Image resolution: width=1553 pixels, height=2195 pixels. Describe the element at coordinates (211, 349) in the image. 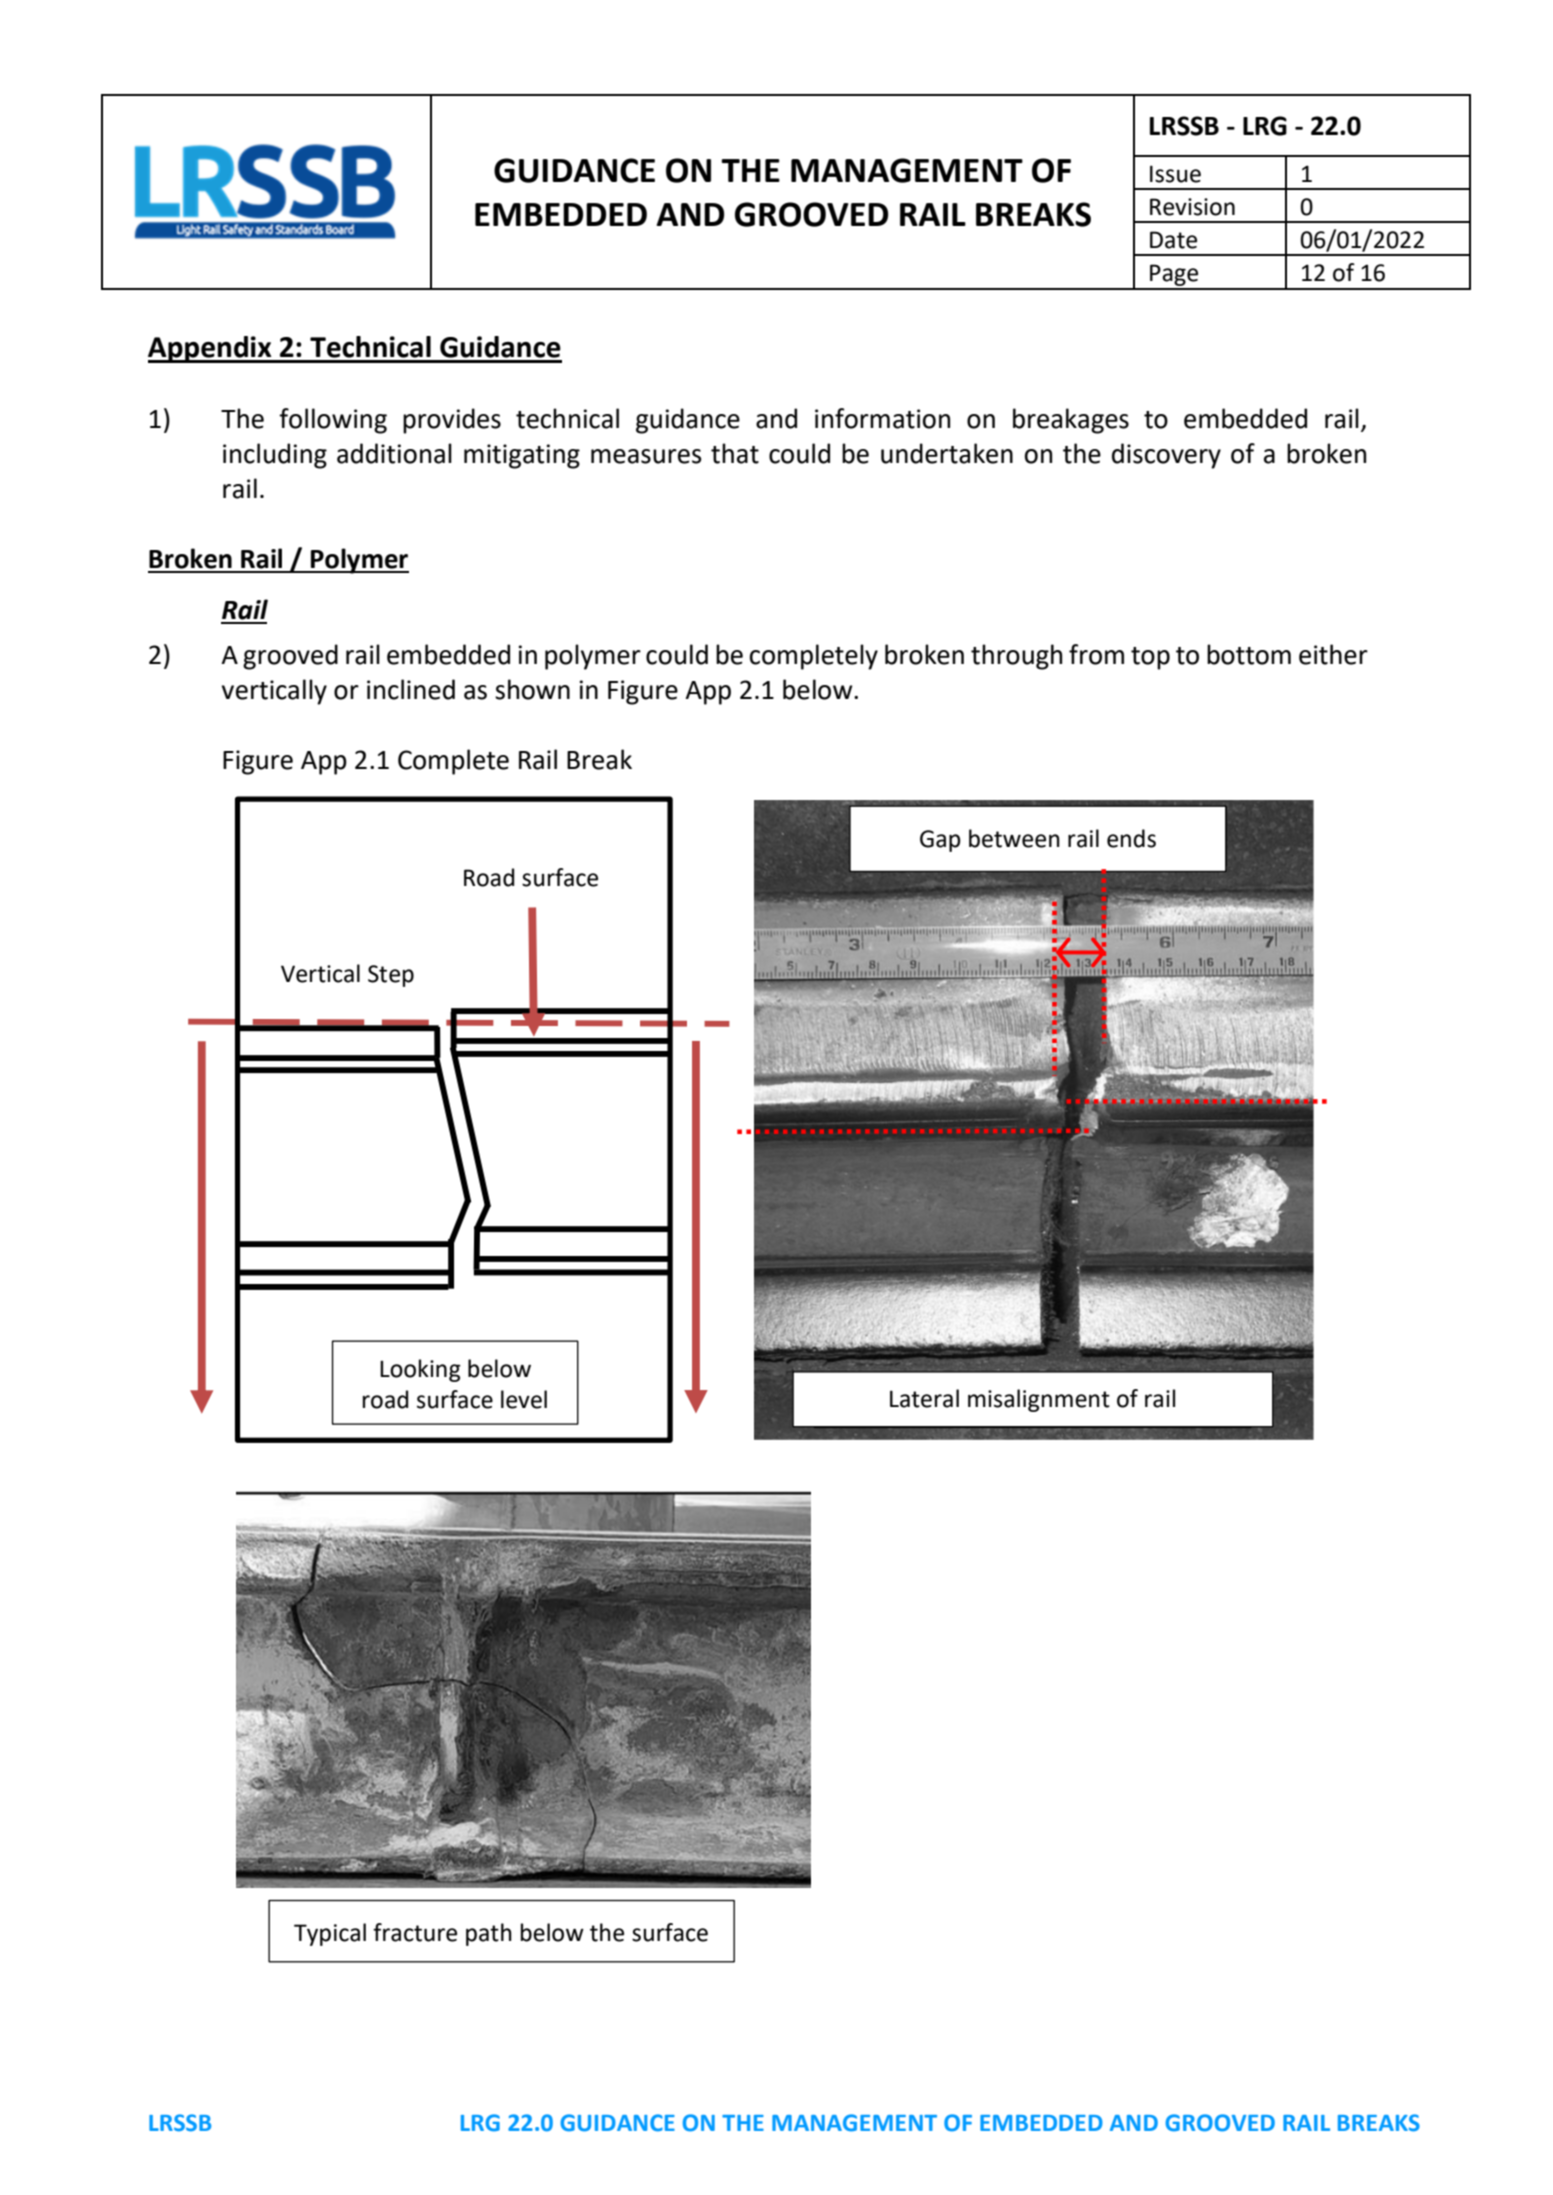

I see `Appendix` at that location.
